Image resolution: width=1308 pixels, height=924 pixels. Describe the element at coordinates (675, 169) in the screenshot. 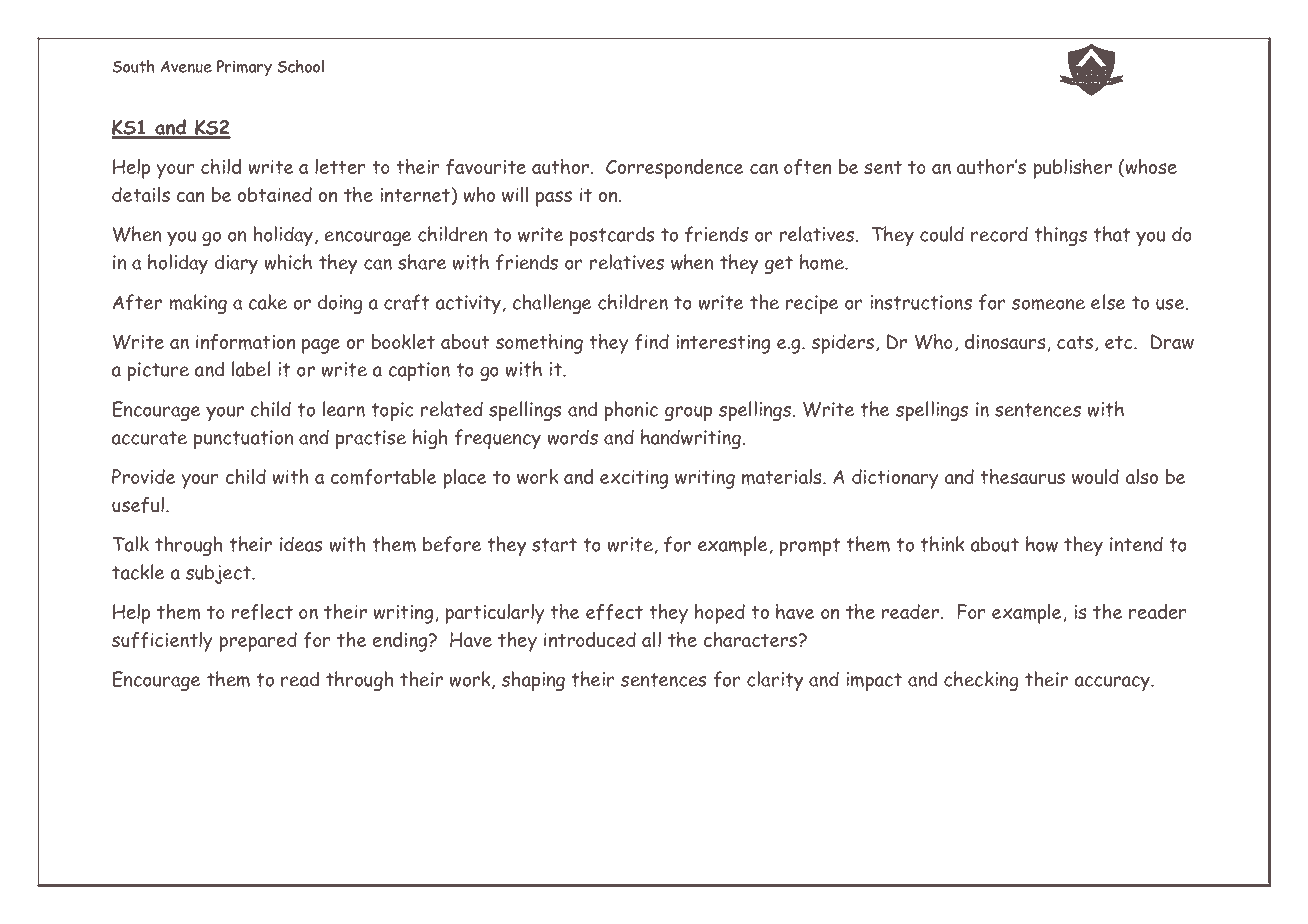

I see `Correspondence` at that location.
